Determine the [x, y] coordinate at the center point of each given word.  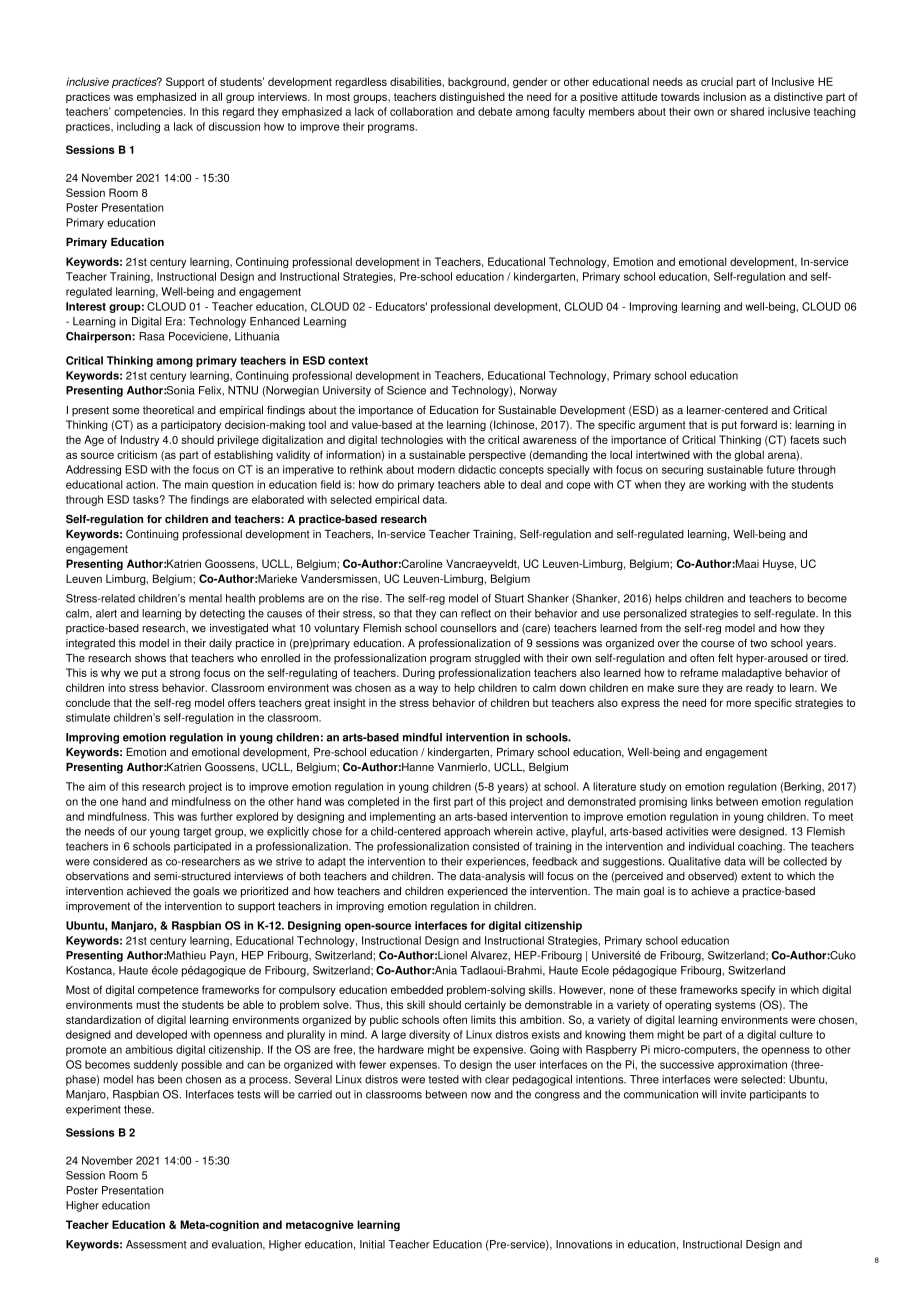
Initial [372, 1244]
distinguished [472, 97]
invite [733, 1094]
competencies [149, 112]
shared [747, 111]
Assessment [156, 1244]
